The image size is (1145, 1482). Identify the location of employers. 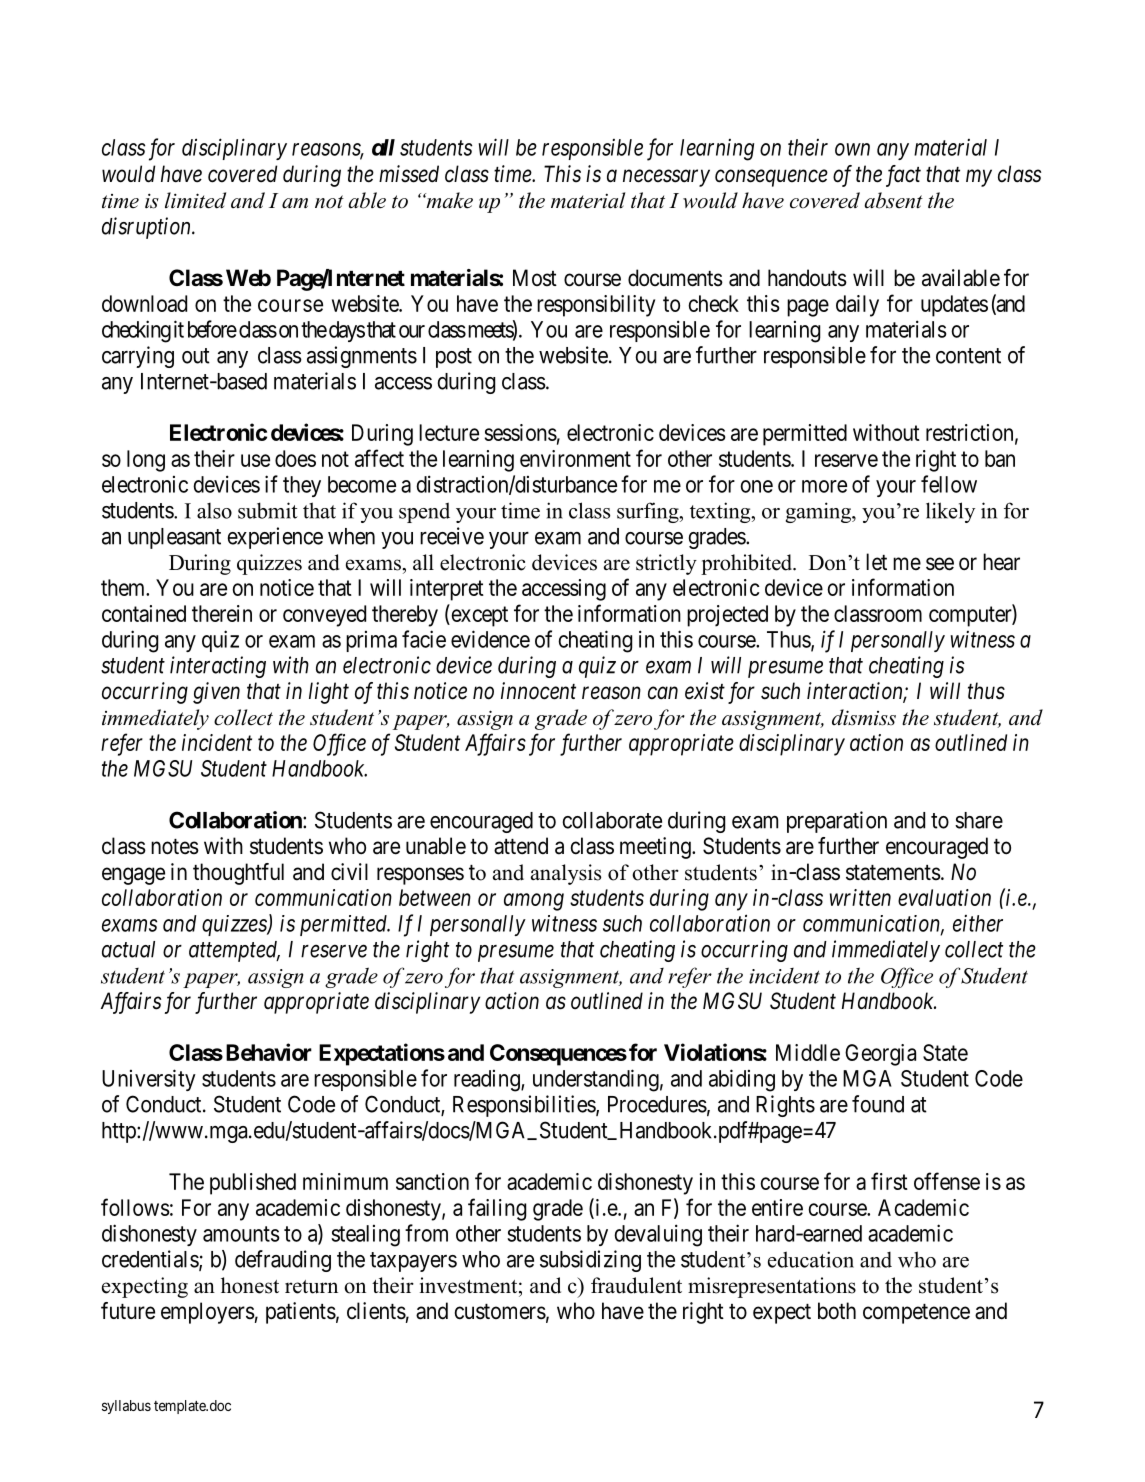
(208, 1313).
